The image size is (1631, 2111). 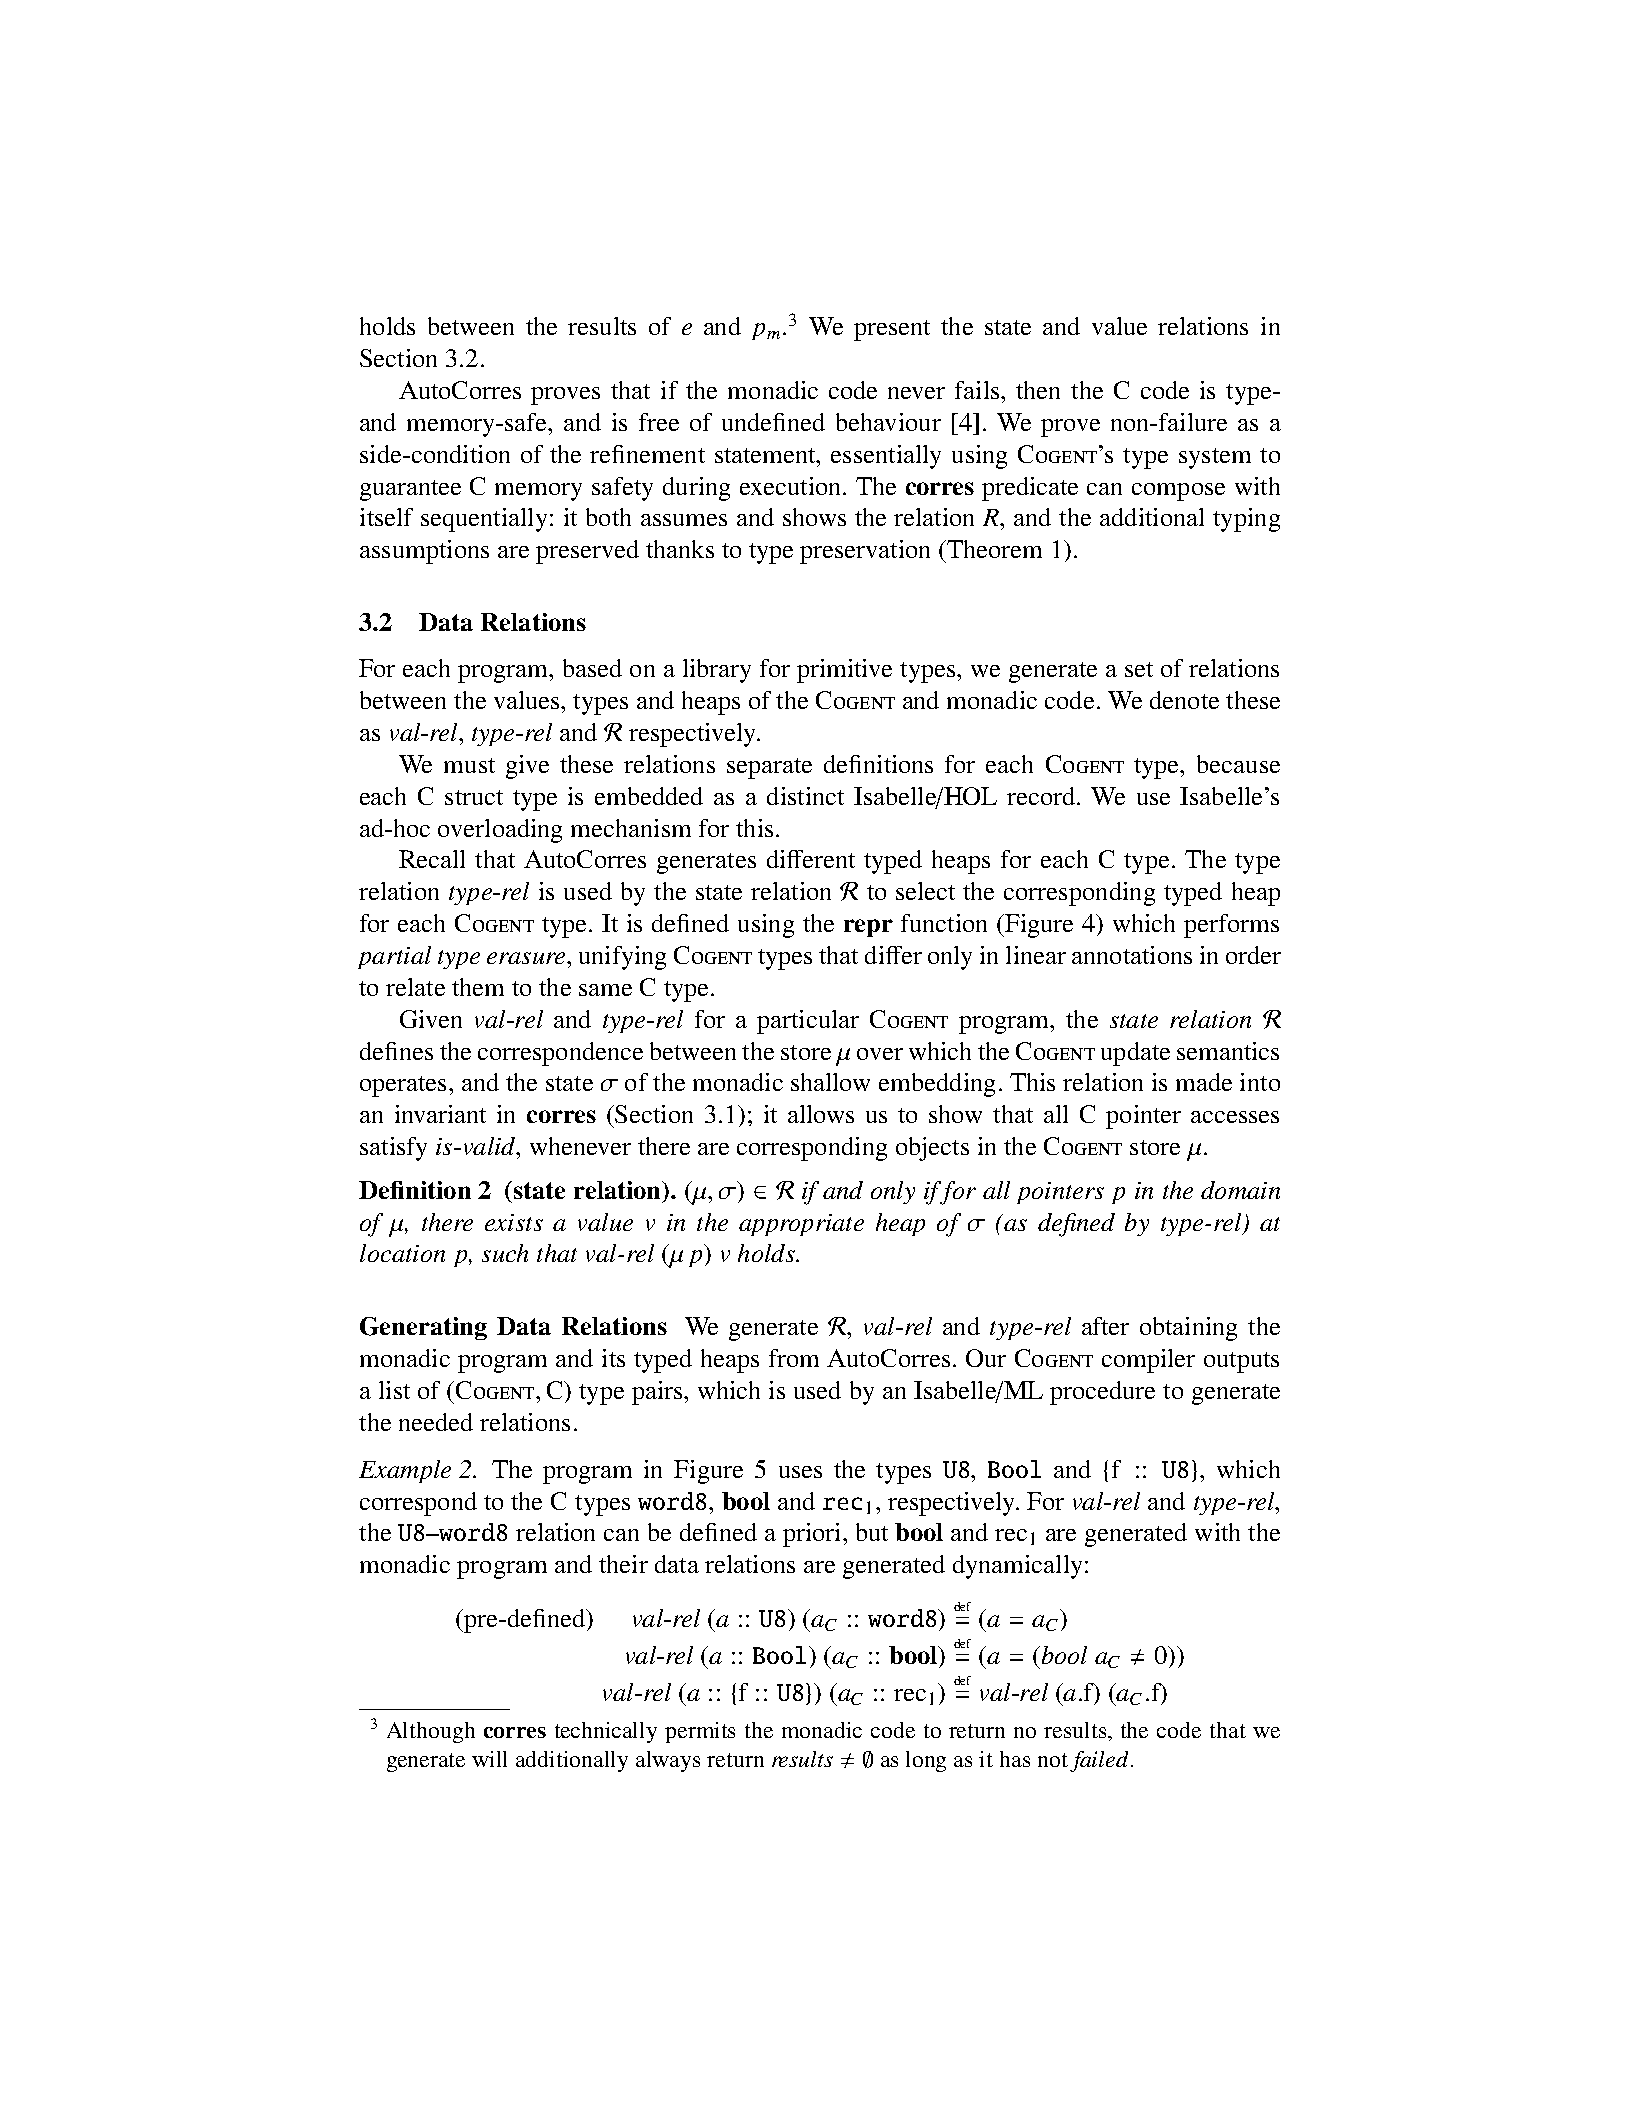 What do you see at coordinates (489, 1759) in the page?
I see `will` at bounding box center [489, 1759].
